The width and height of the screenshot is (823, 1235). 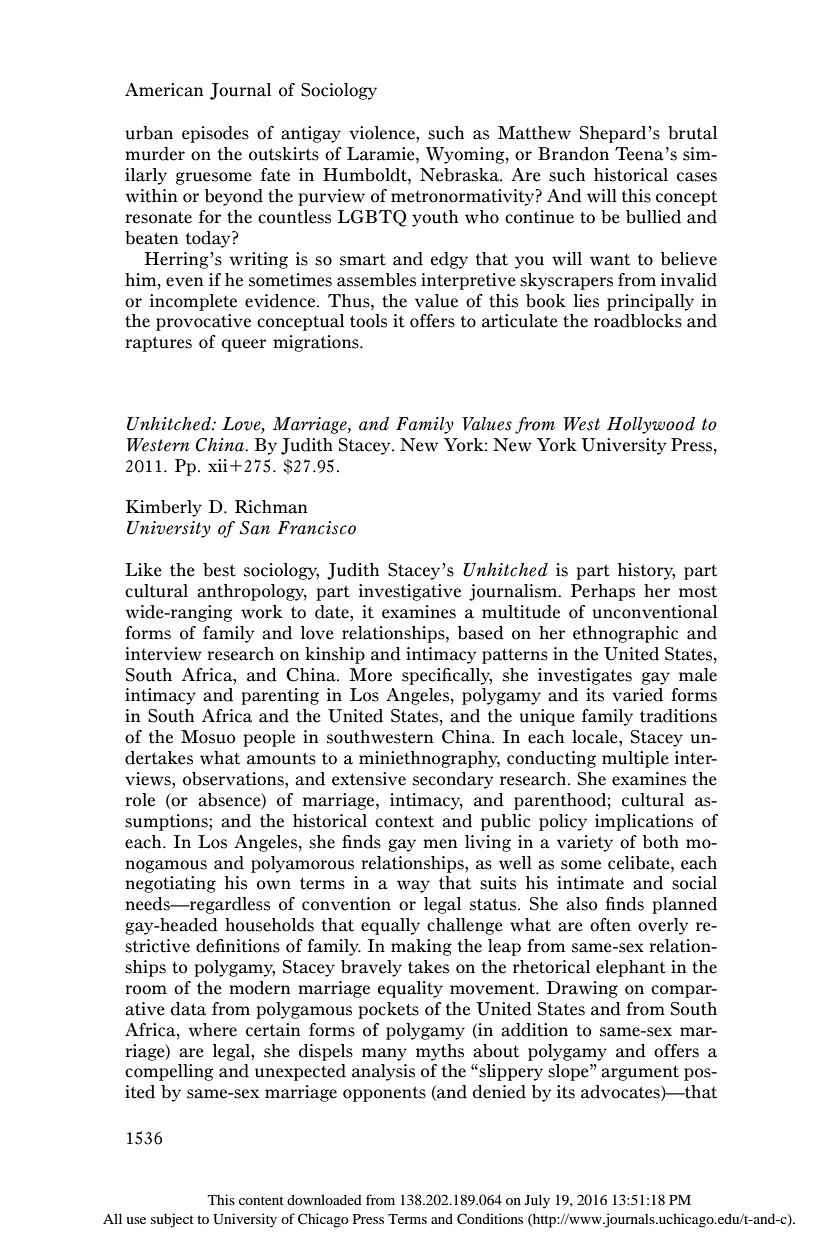 I want to click on making, so click(x=421, y=947).
